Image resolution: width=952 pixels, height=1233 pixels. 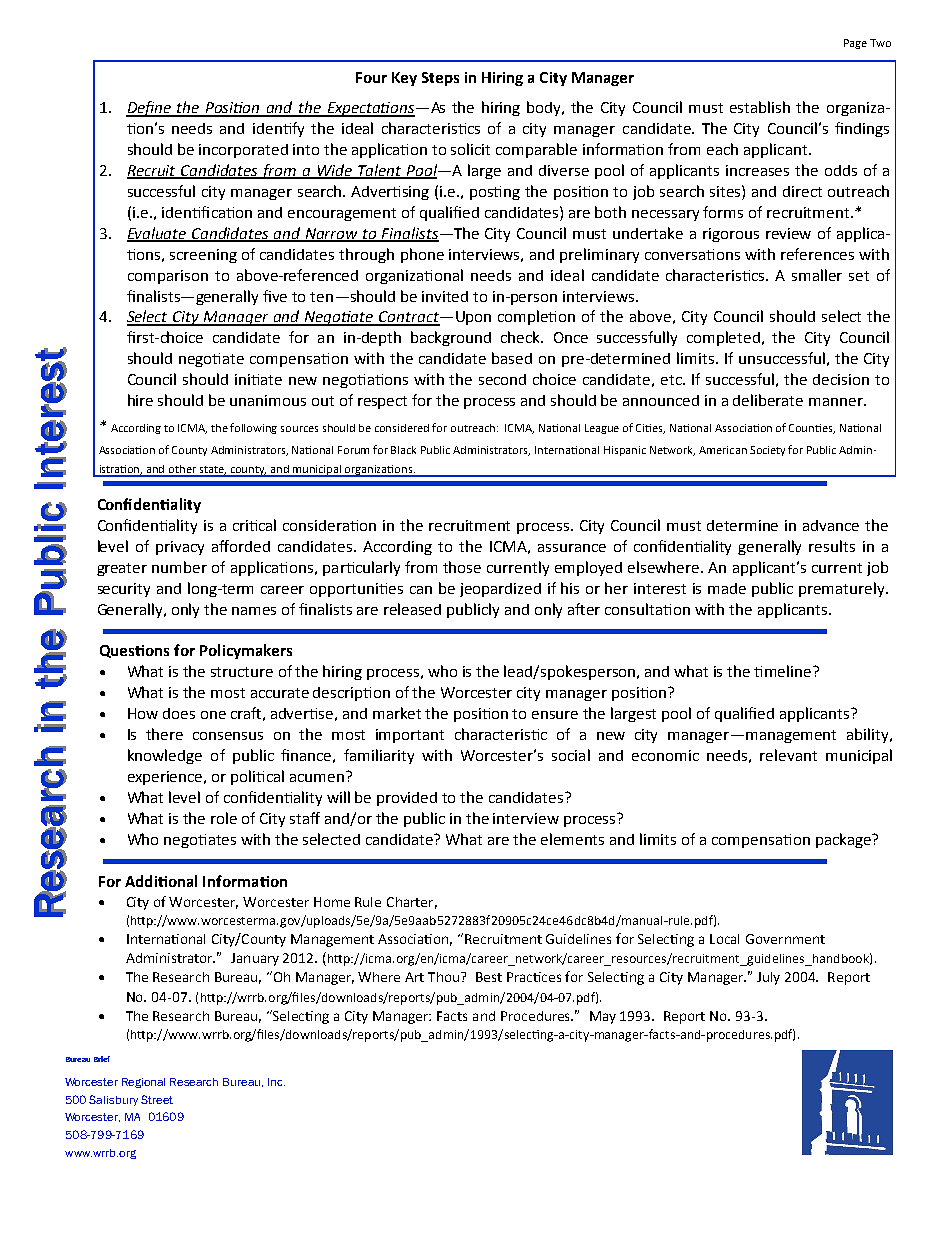 I want to click on Define, so click(x=150, y=109).
